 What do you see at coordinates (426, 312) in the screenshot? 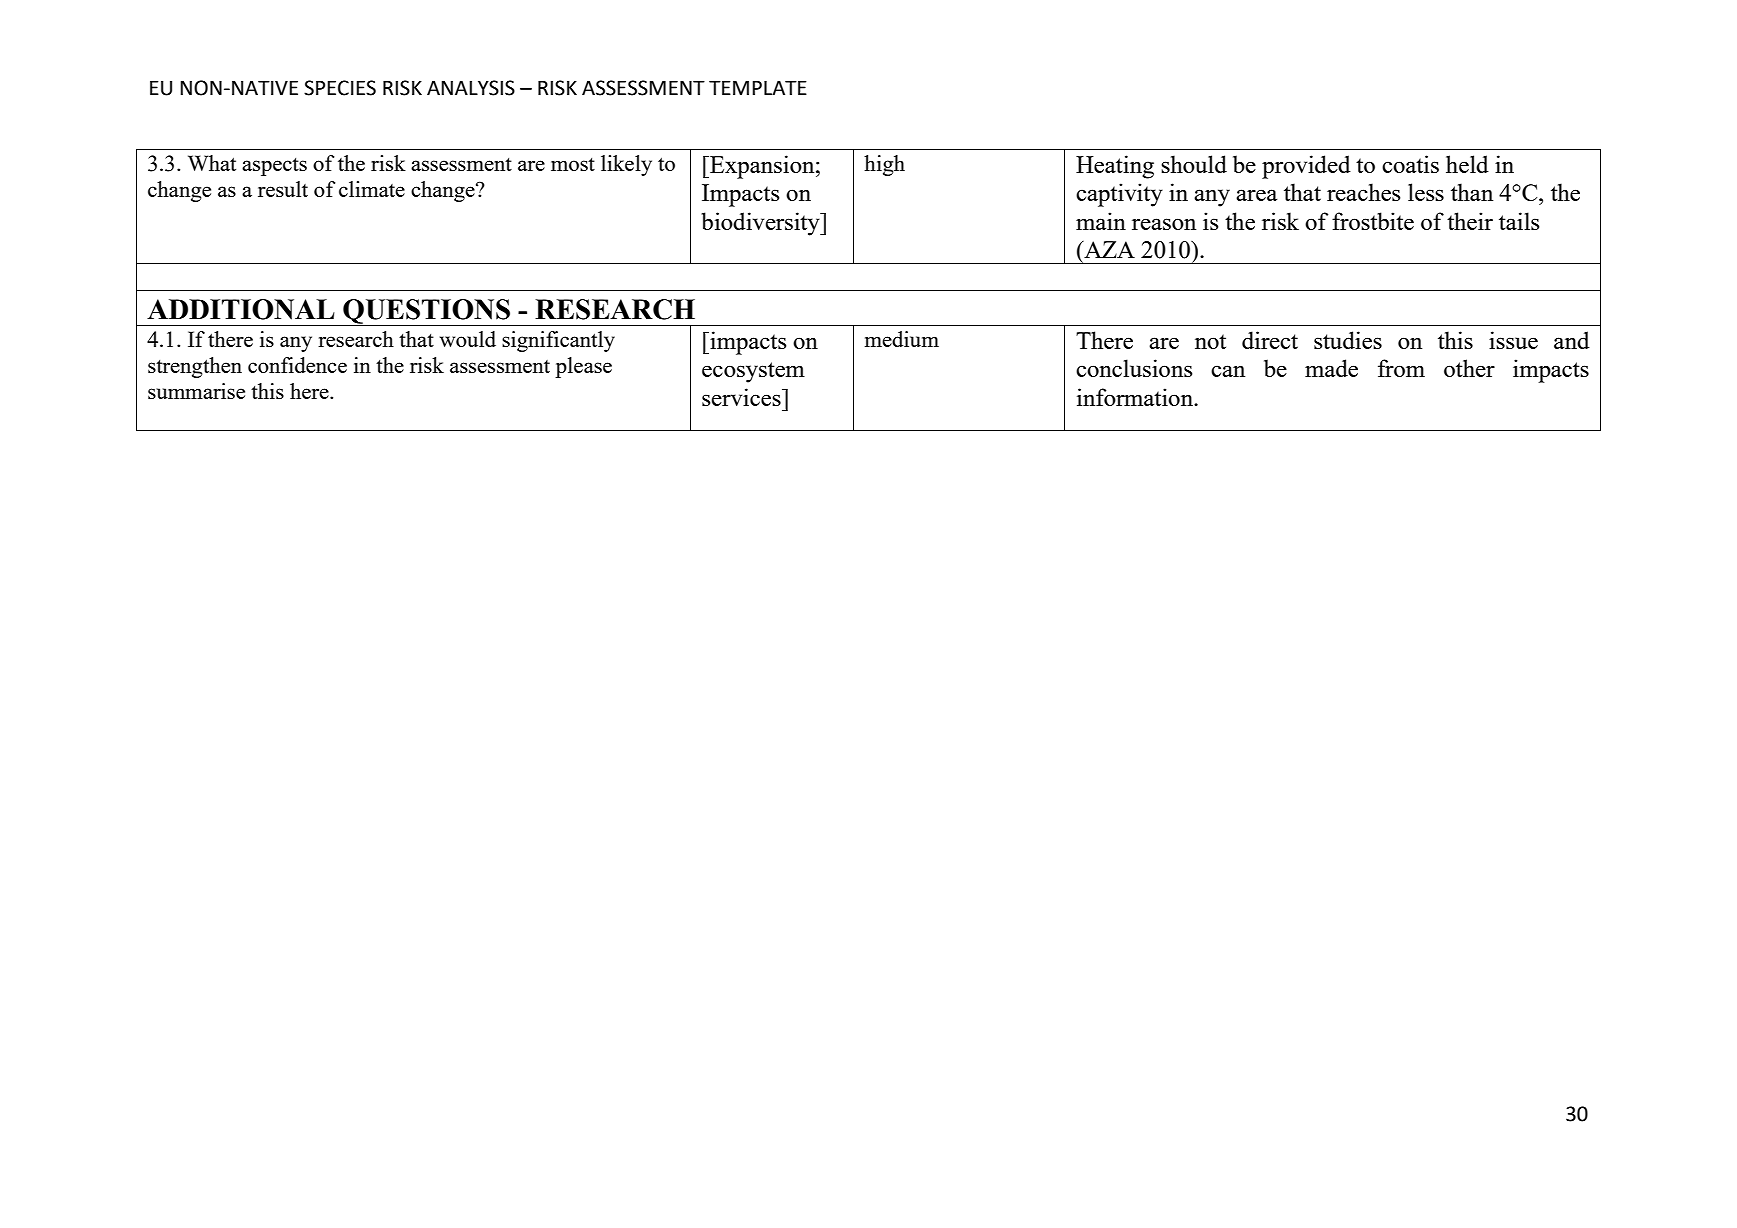
I see `QUESTIONS` at bounding box center [426, 312].
